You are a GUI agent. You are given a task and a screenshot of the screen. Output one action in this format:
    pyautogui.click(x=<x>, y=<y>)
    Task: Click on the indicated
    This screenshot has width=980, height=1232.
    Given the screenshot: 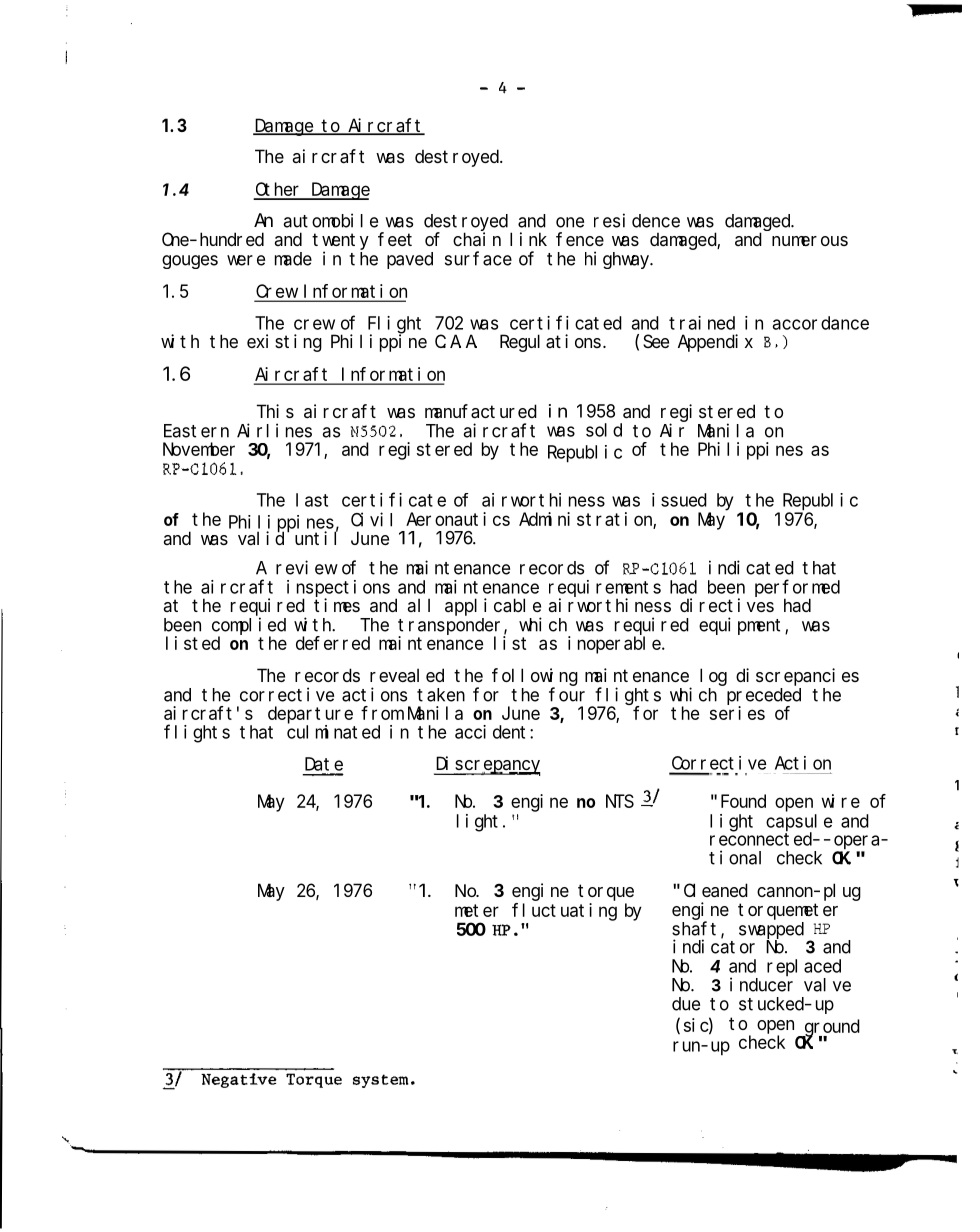 What is the action you would take?
    pyautogui.click(x=751, y=567)
